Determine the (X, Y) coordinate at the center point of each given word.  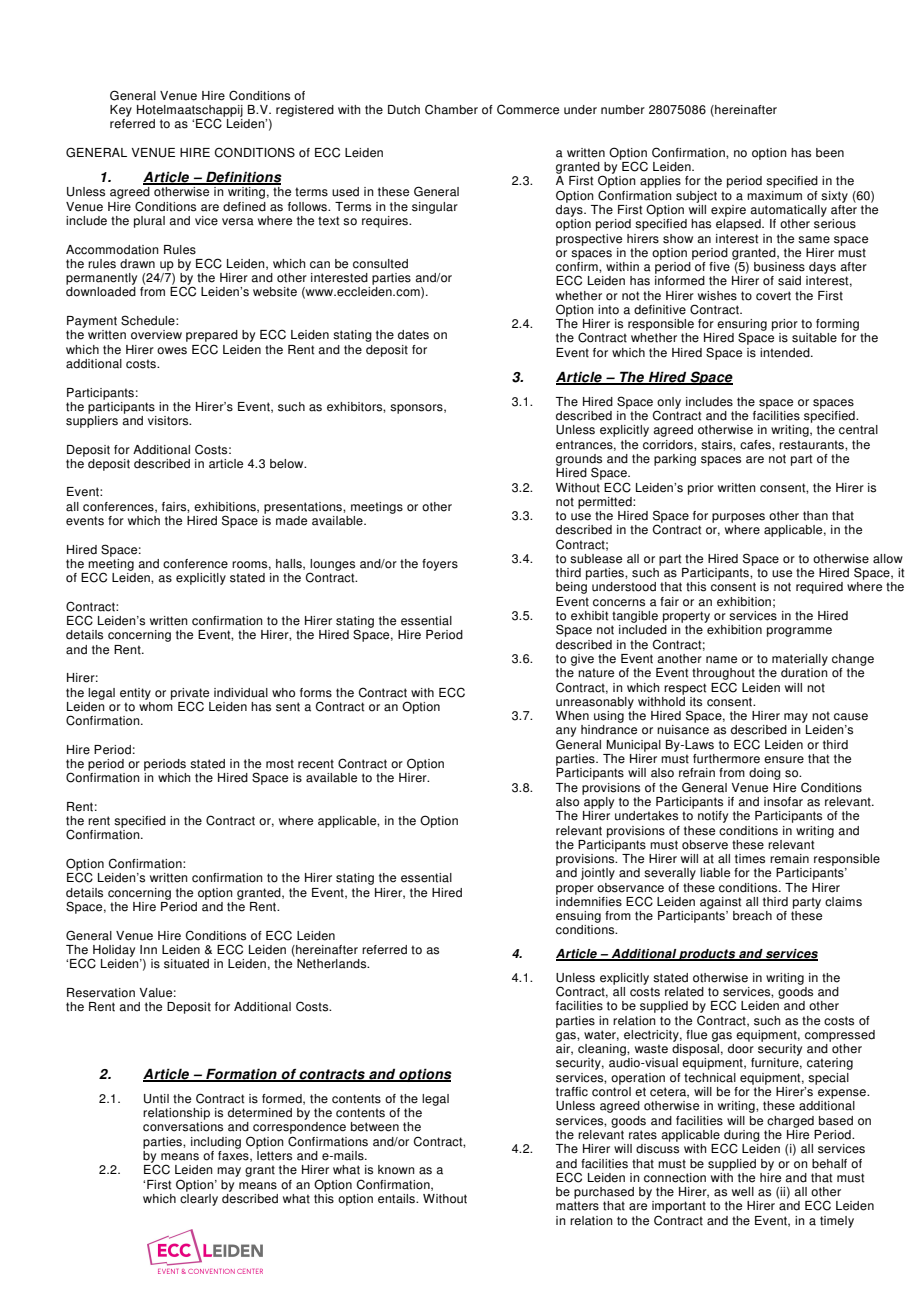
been (830, 153)
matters (577, 1206)
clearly (199, 1198)
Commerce (528, 109)
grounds (579, 461)
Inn (148, 949)
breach (752, 916)
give (582, 660)
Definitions (243, 178)
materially (800, 660)
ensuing (578, 917)
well (743, 1192)
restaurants (812, 445)
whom (156, 705)
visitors (169, 421)
